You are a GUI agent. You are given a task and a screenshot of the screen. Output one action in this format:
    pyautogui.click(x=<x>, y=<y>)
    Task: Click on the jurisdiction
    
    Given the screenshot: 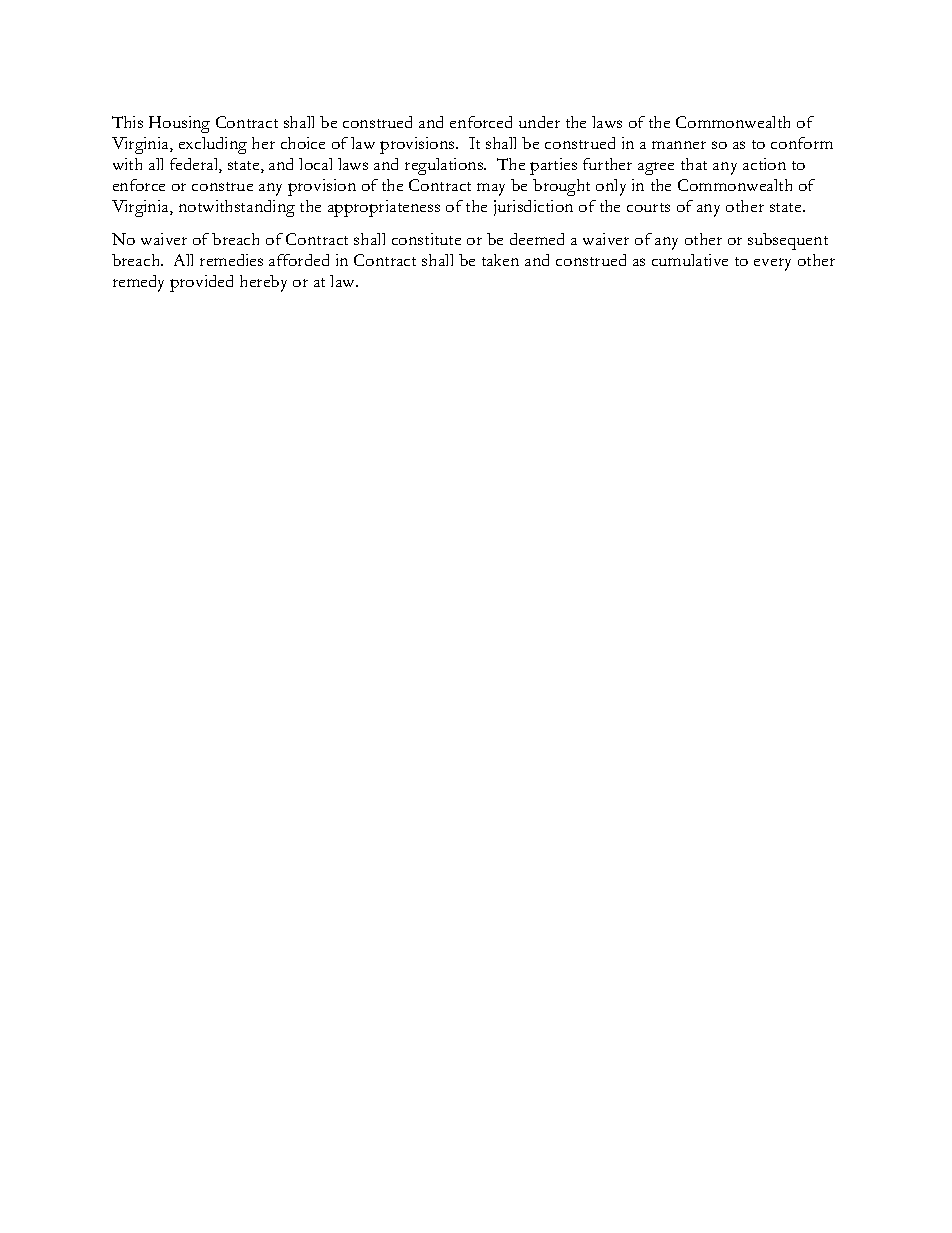 What is the action you would take?
    pyautogui.click(x=533, y=208)
